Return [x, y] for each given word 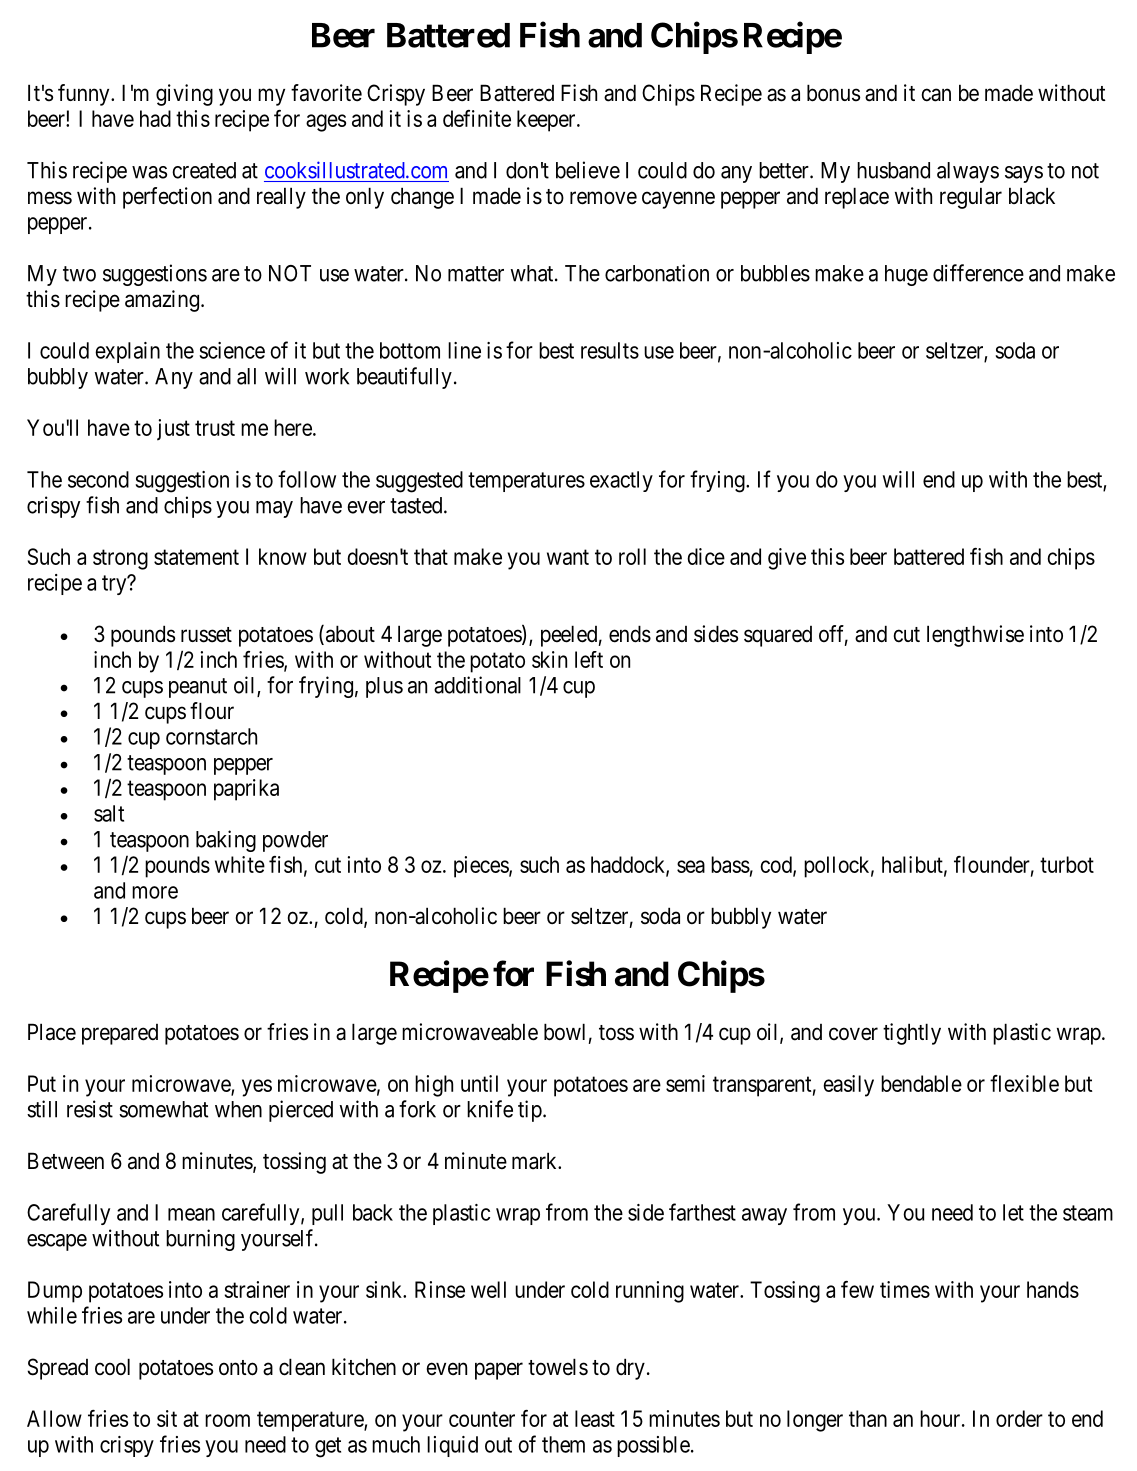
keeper [547, 121]
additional [477, 685]
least [595, 1418]
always [968, 172]
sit [167, 1418]
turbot [1067, 864]
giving [184, 95]
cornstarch [211, 736]
